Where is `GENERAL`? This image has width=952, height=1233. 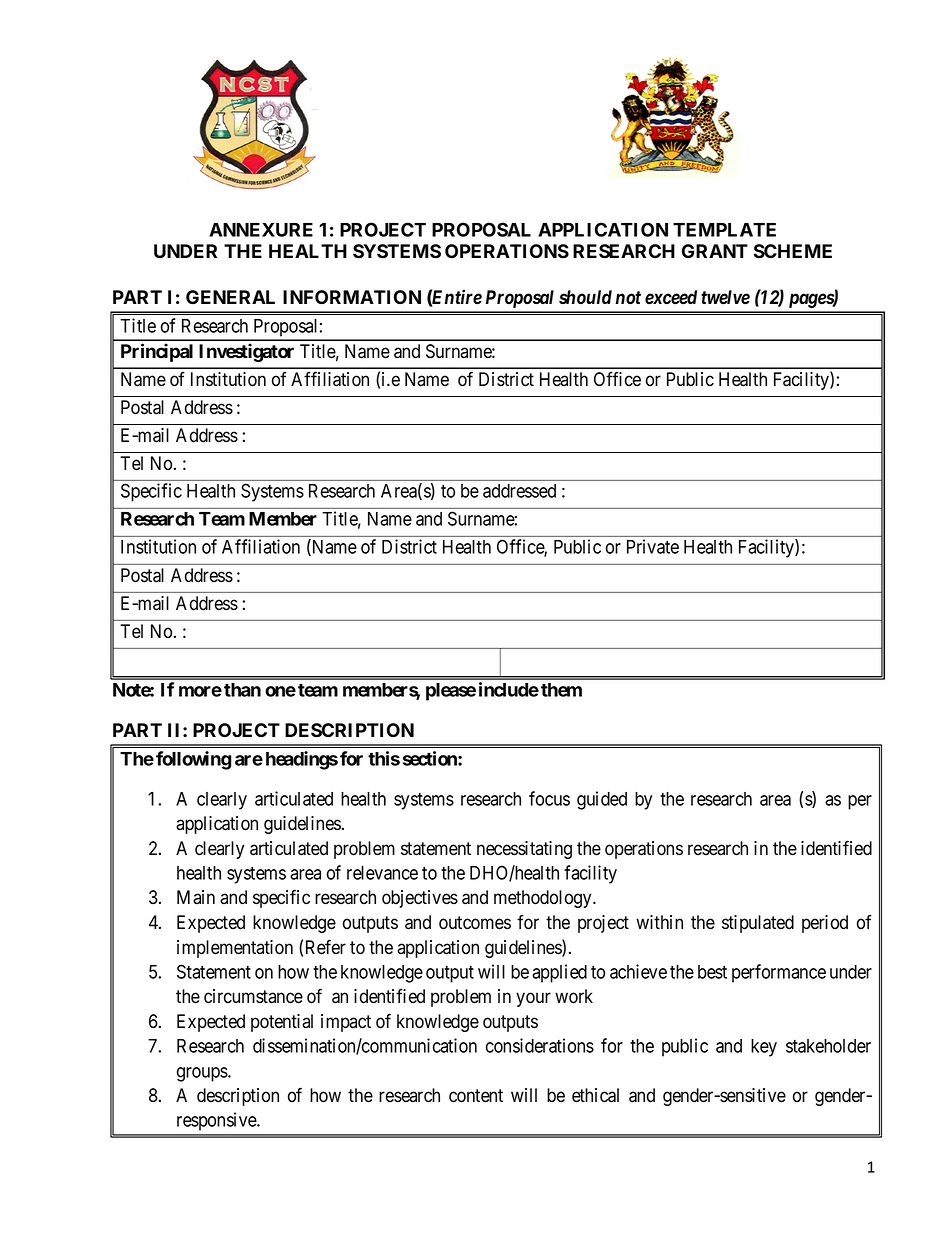 GENERAL is located at coordinates (230, 297).
